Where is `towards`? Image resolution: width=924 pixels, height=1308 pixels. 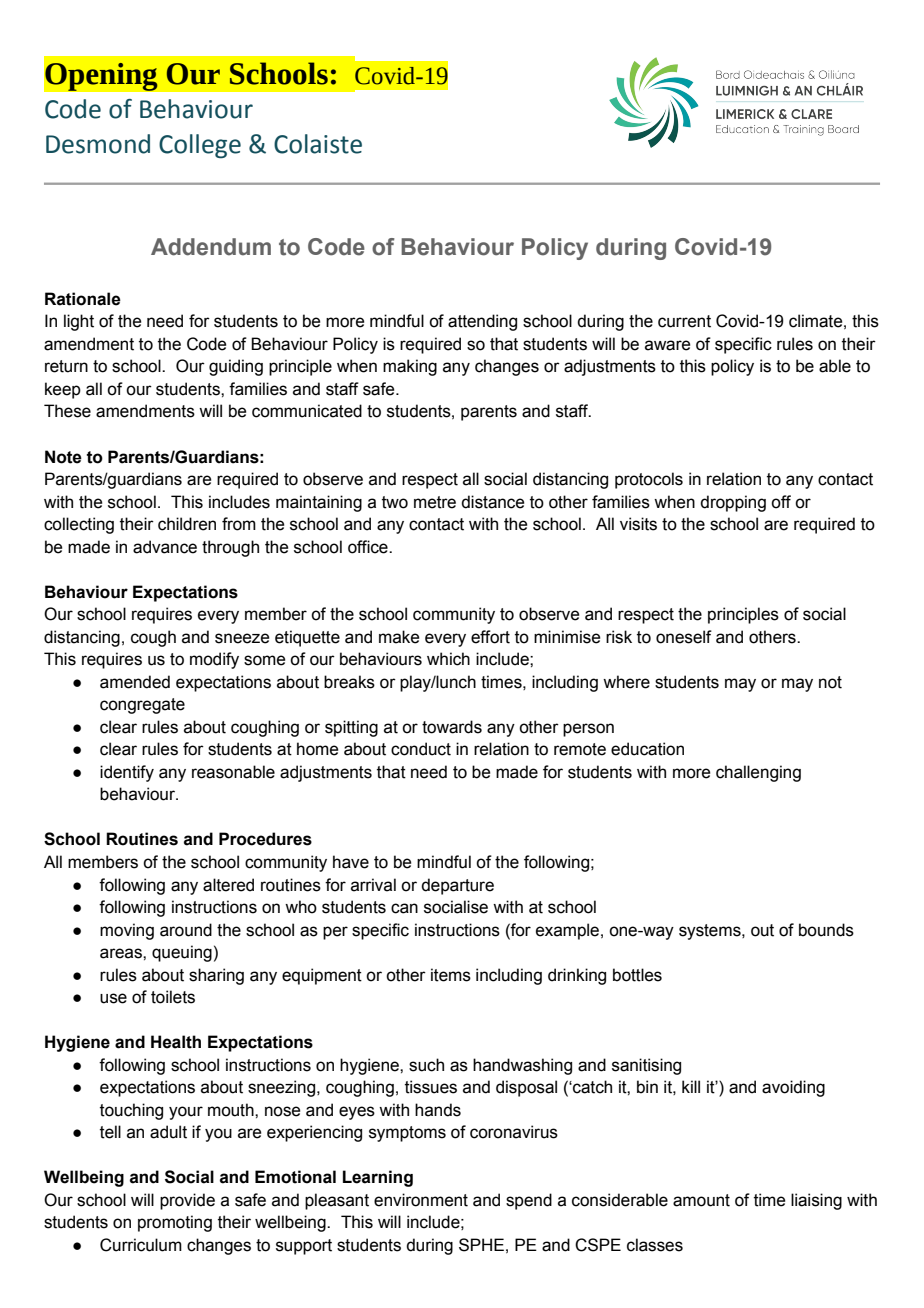 towards is located at coordinates (452, 727).
